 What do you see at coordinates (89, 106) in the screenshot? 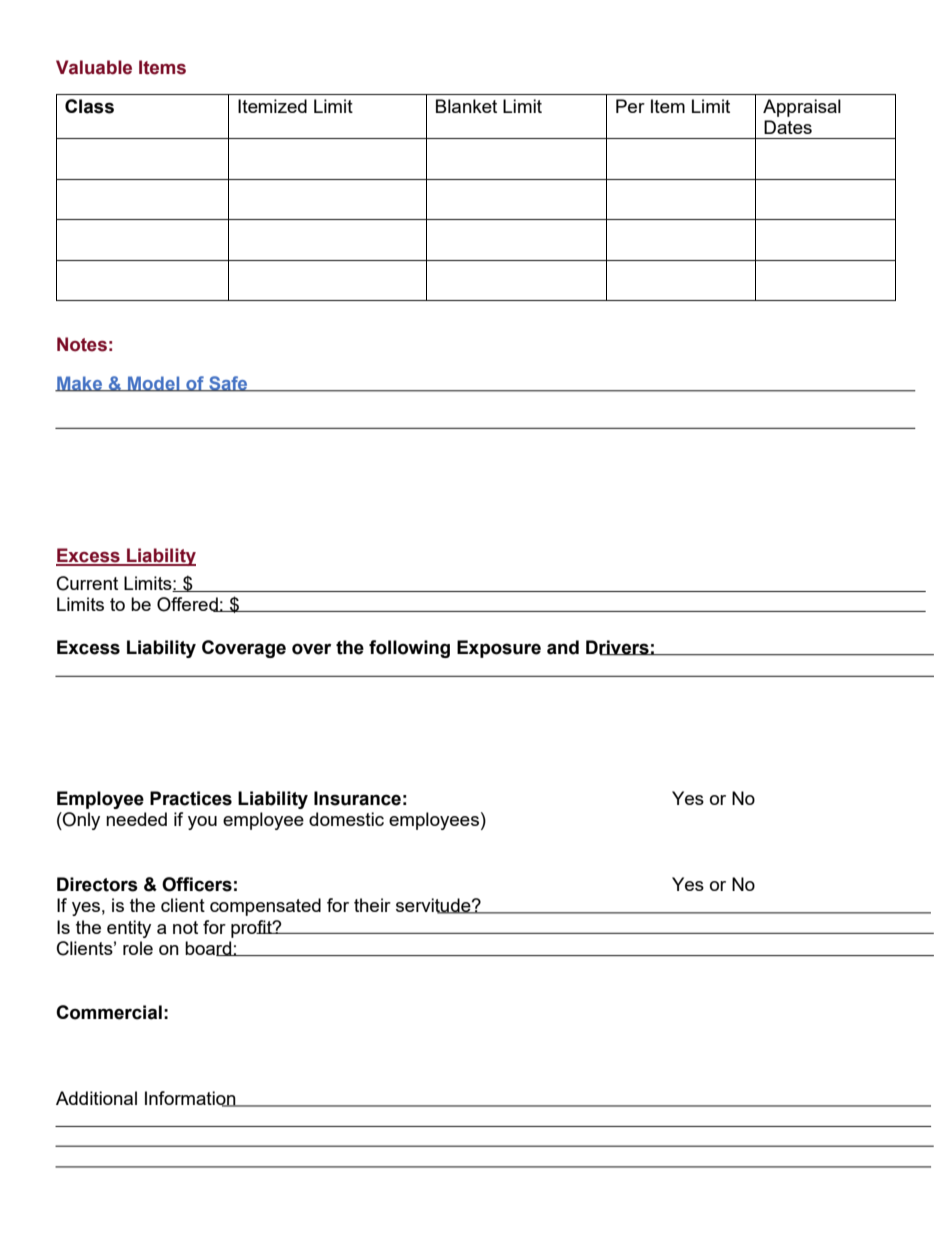
I see `Class` at bounding box center [89, 106].
